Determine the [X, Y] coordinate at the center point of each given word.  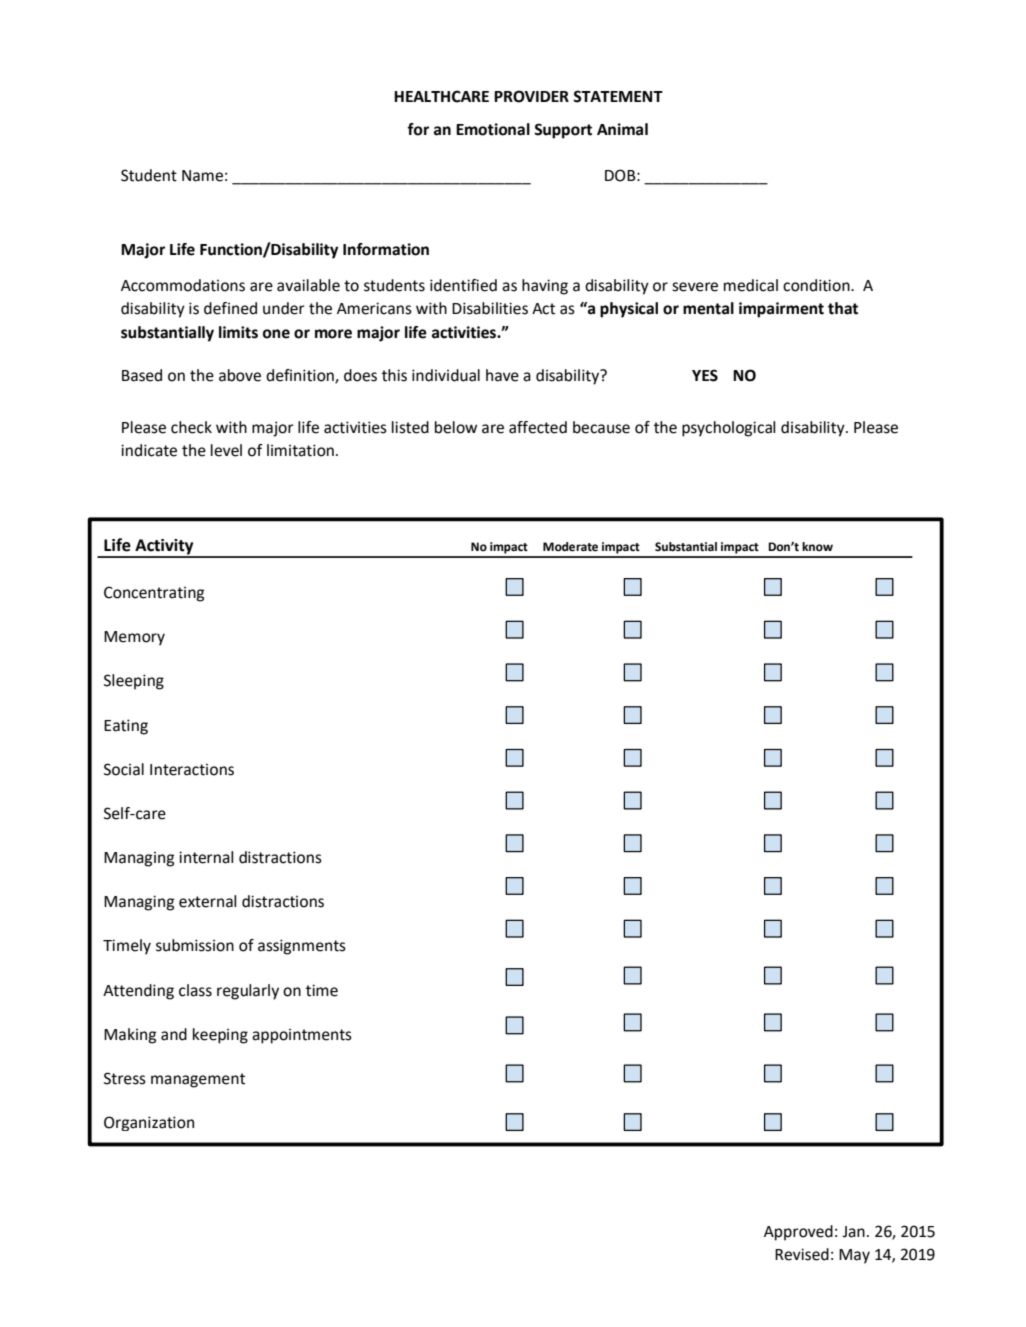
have [502, 375]
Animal [622, 129]
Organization [149, 1123]
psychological [729, 429]
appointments [302, 1036]
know [817, 546]
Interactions [192, 770]
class [195, 990]
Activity [164, 548]
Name [202, 176]
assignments [302, 947]
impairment [781, 310]
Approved [798, 1233]
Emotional [493, 129]
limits [238, 332]
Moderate [570, 547]
